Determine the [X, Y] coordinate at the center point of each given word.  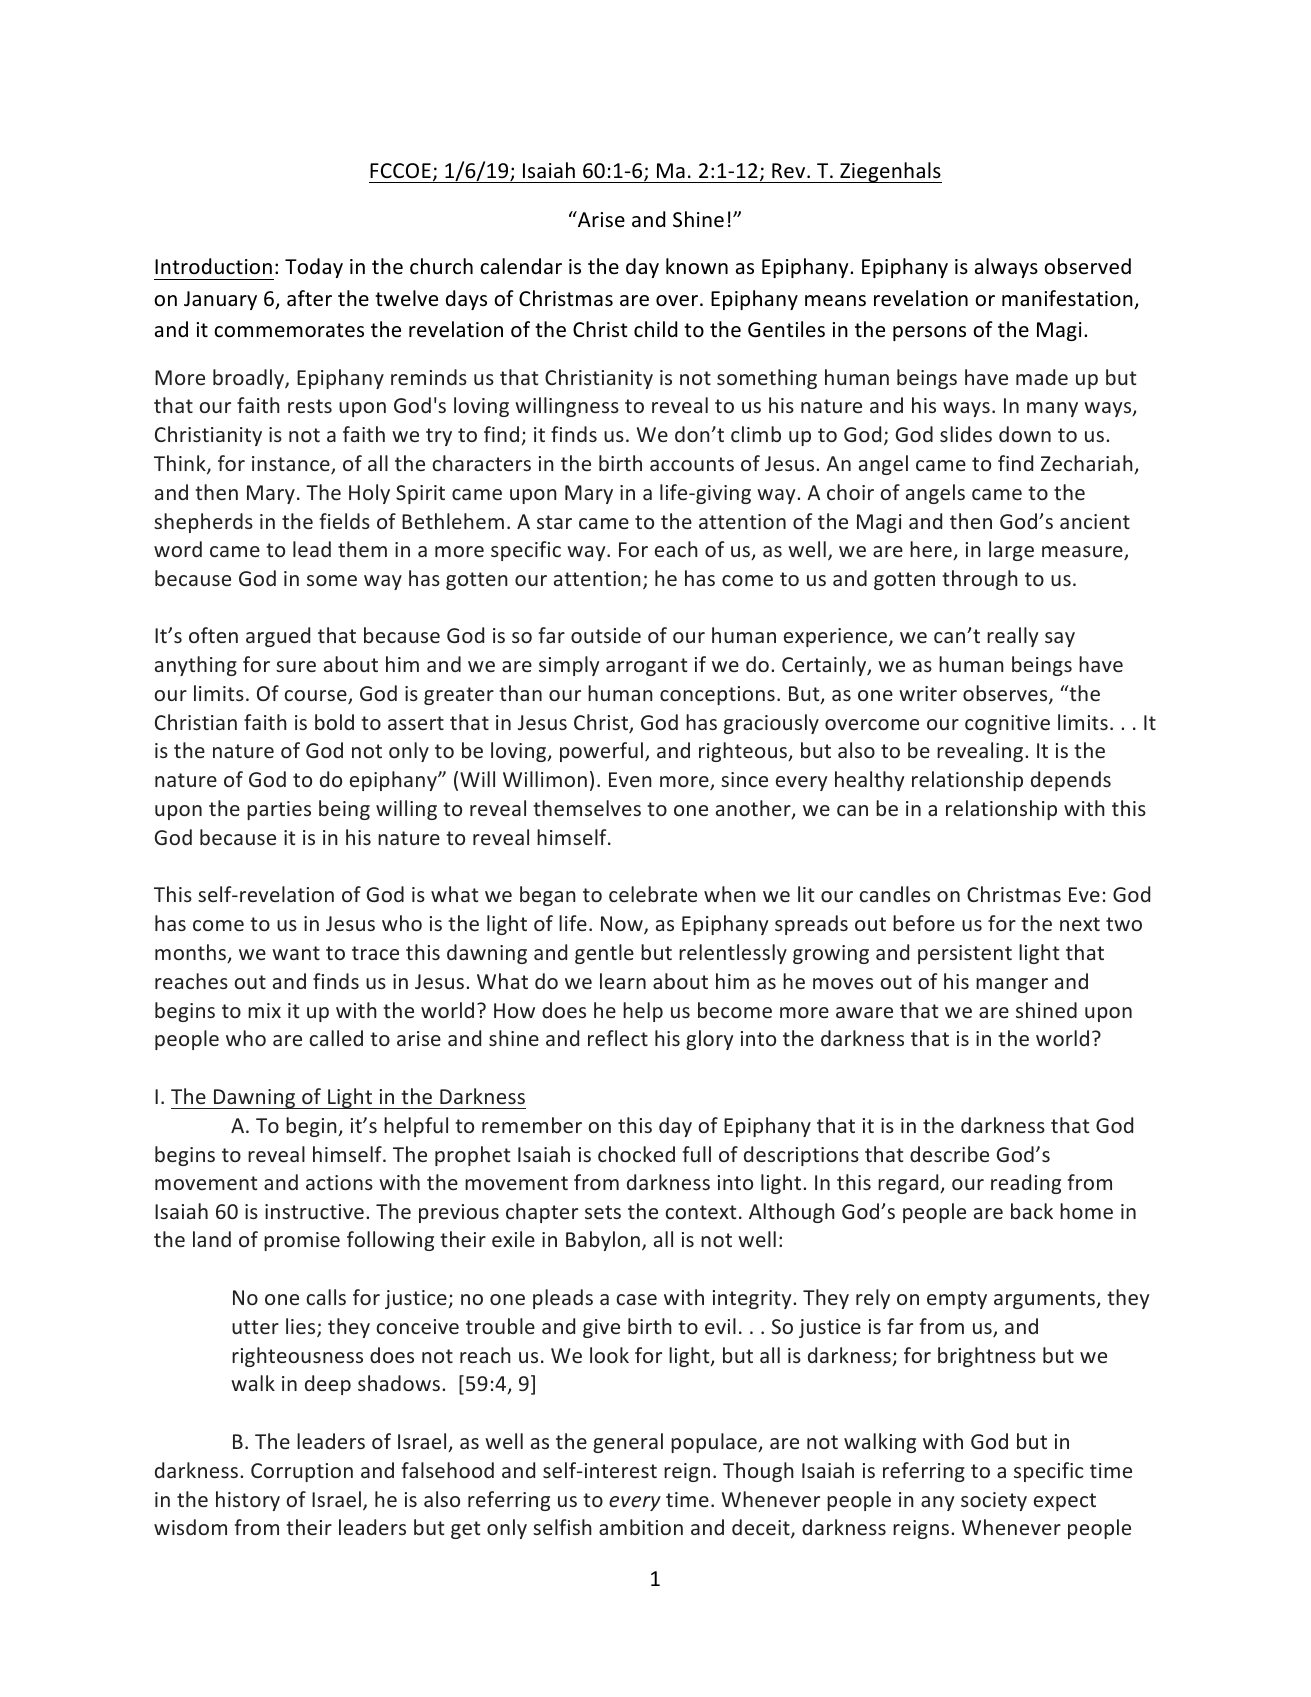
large [1011, 551]
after [309, 298]
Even [630, 779]
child [655, 329]
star [554, 522]
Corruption [302, 1472]
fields [345, 521]
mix [264, 1010]
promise [302, 1241]
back [1032, 1211]
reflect [618, 1038]
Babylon [603, 1241]
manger [1012, 985]
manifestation [1068, 299]
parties [279, 810]
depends [1071, 781]
